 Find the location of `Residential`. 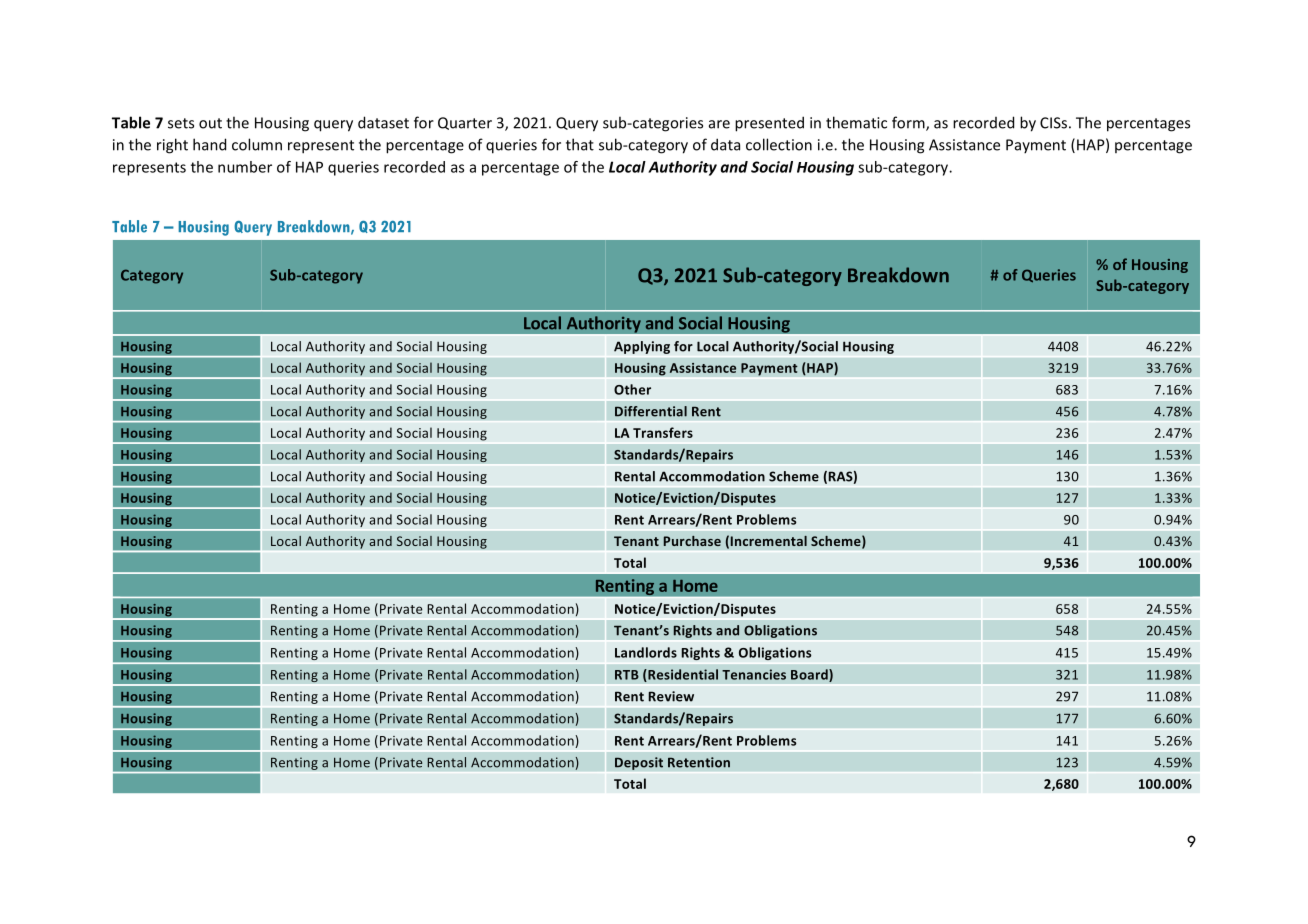

Residential is located at coordinates (682, 675).
